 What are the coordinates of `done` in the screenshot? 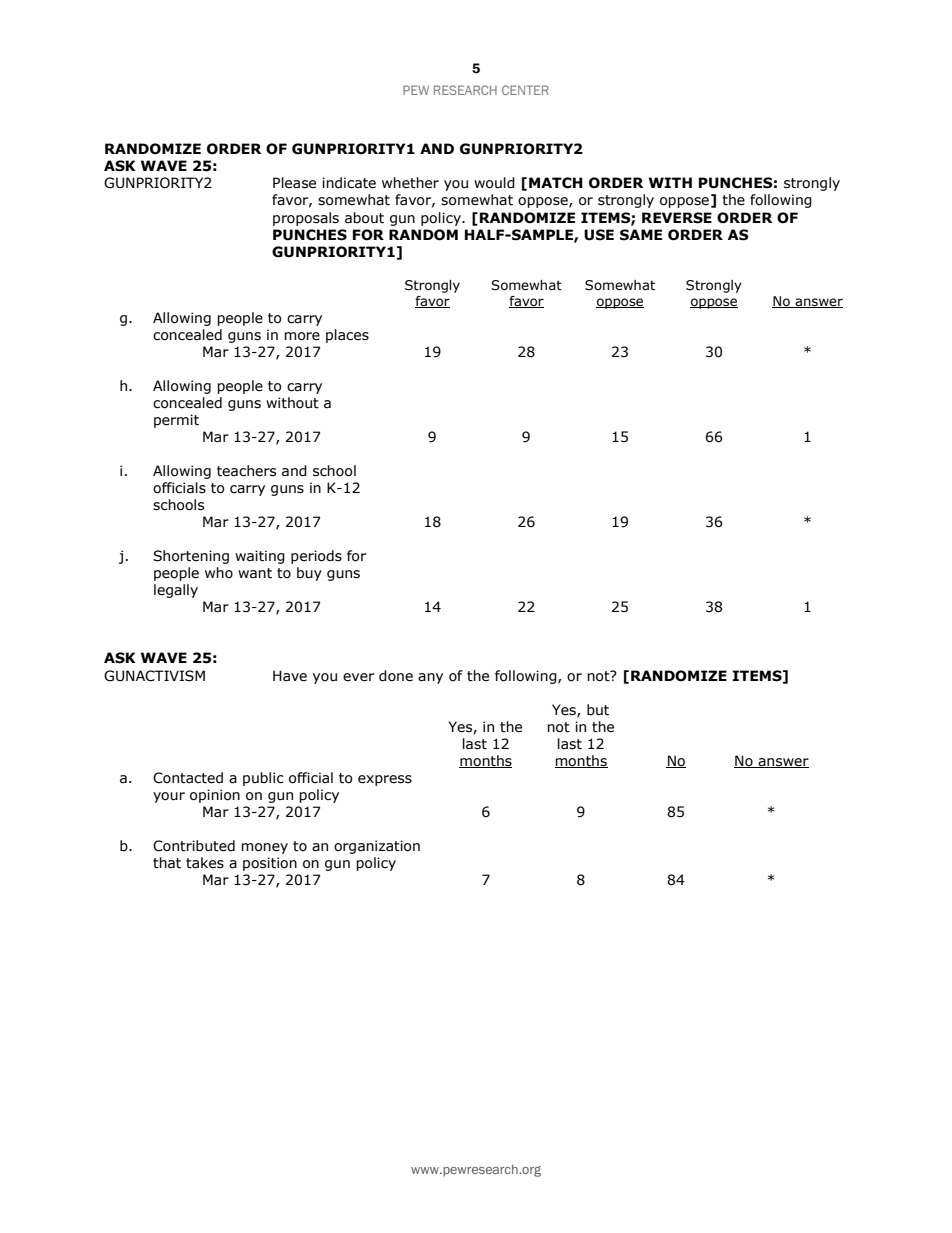 It's located at (396, 676).
